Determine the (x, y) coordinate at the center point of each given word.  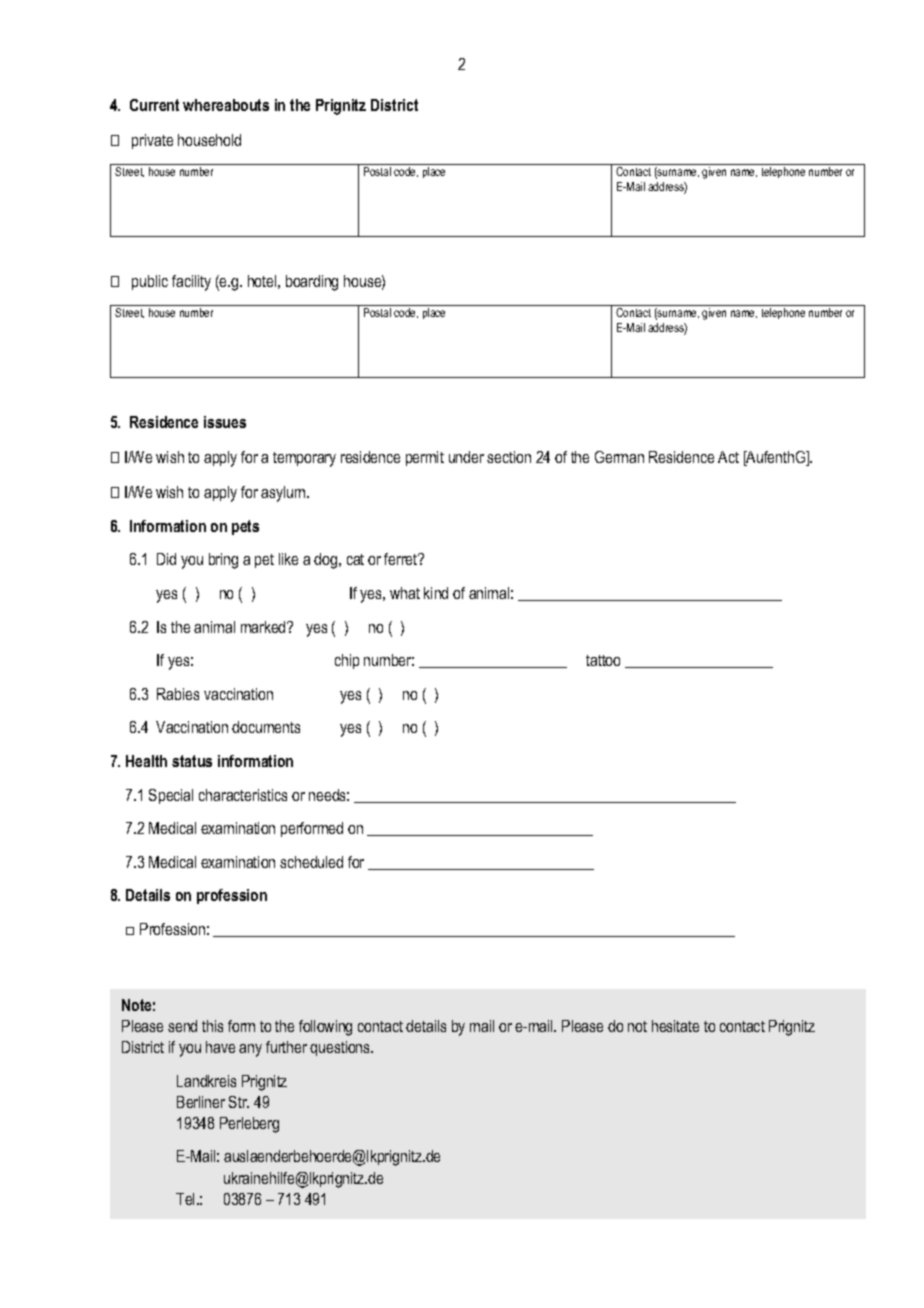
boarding (312, 283)
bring (223, 561)
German (619, 457)
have (220, 1047)
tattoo (603, 660)
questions (341, 1048)
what (405, 593)
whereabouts (226, 105)
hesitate (675, 1026)
